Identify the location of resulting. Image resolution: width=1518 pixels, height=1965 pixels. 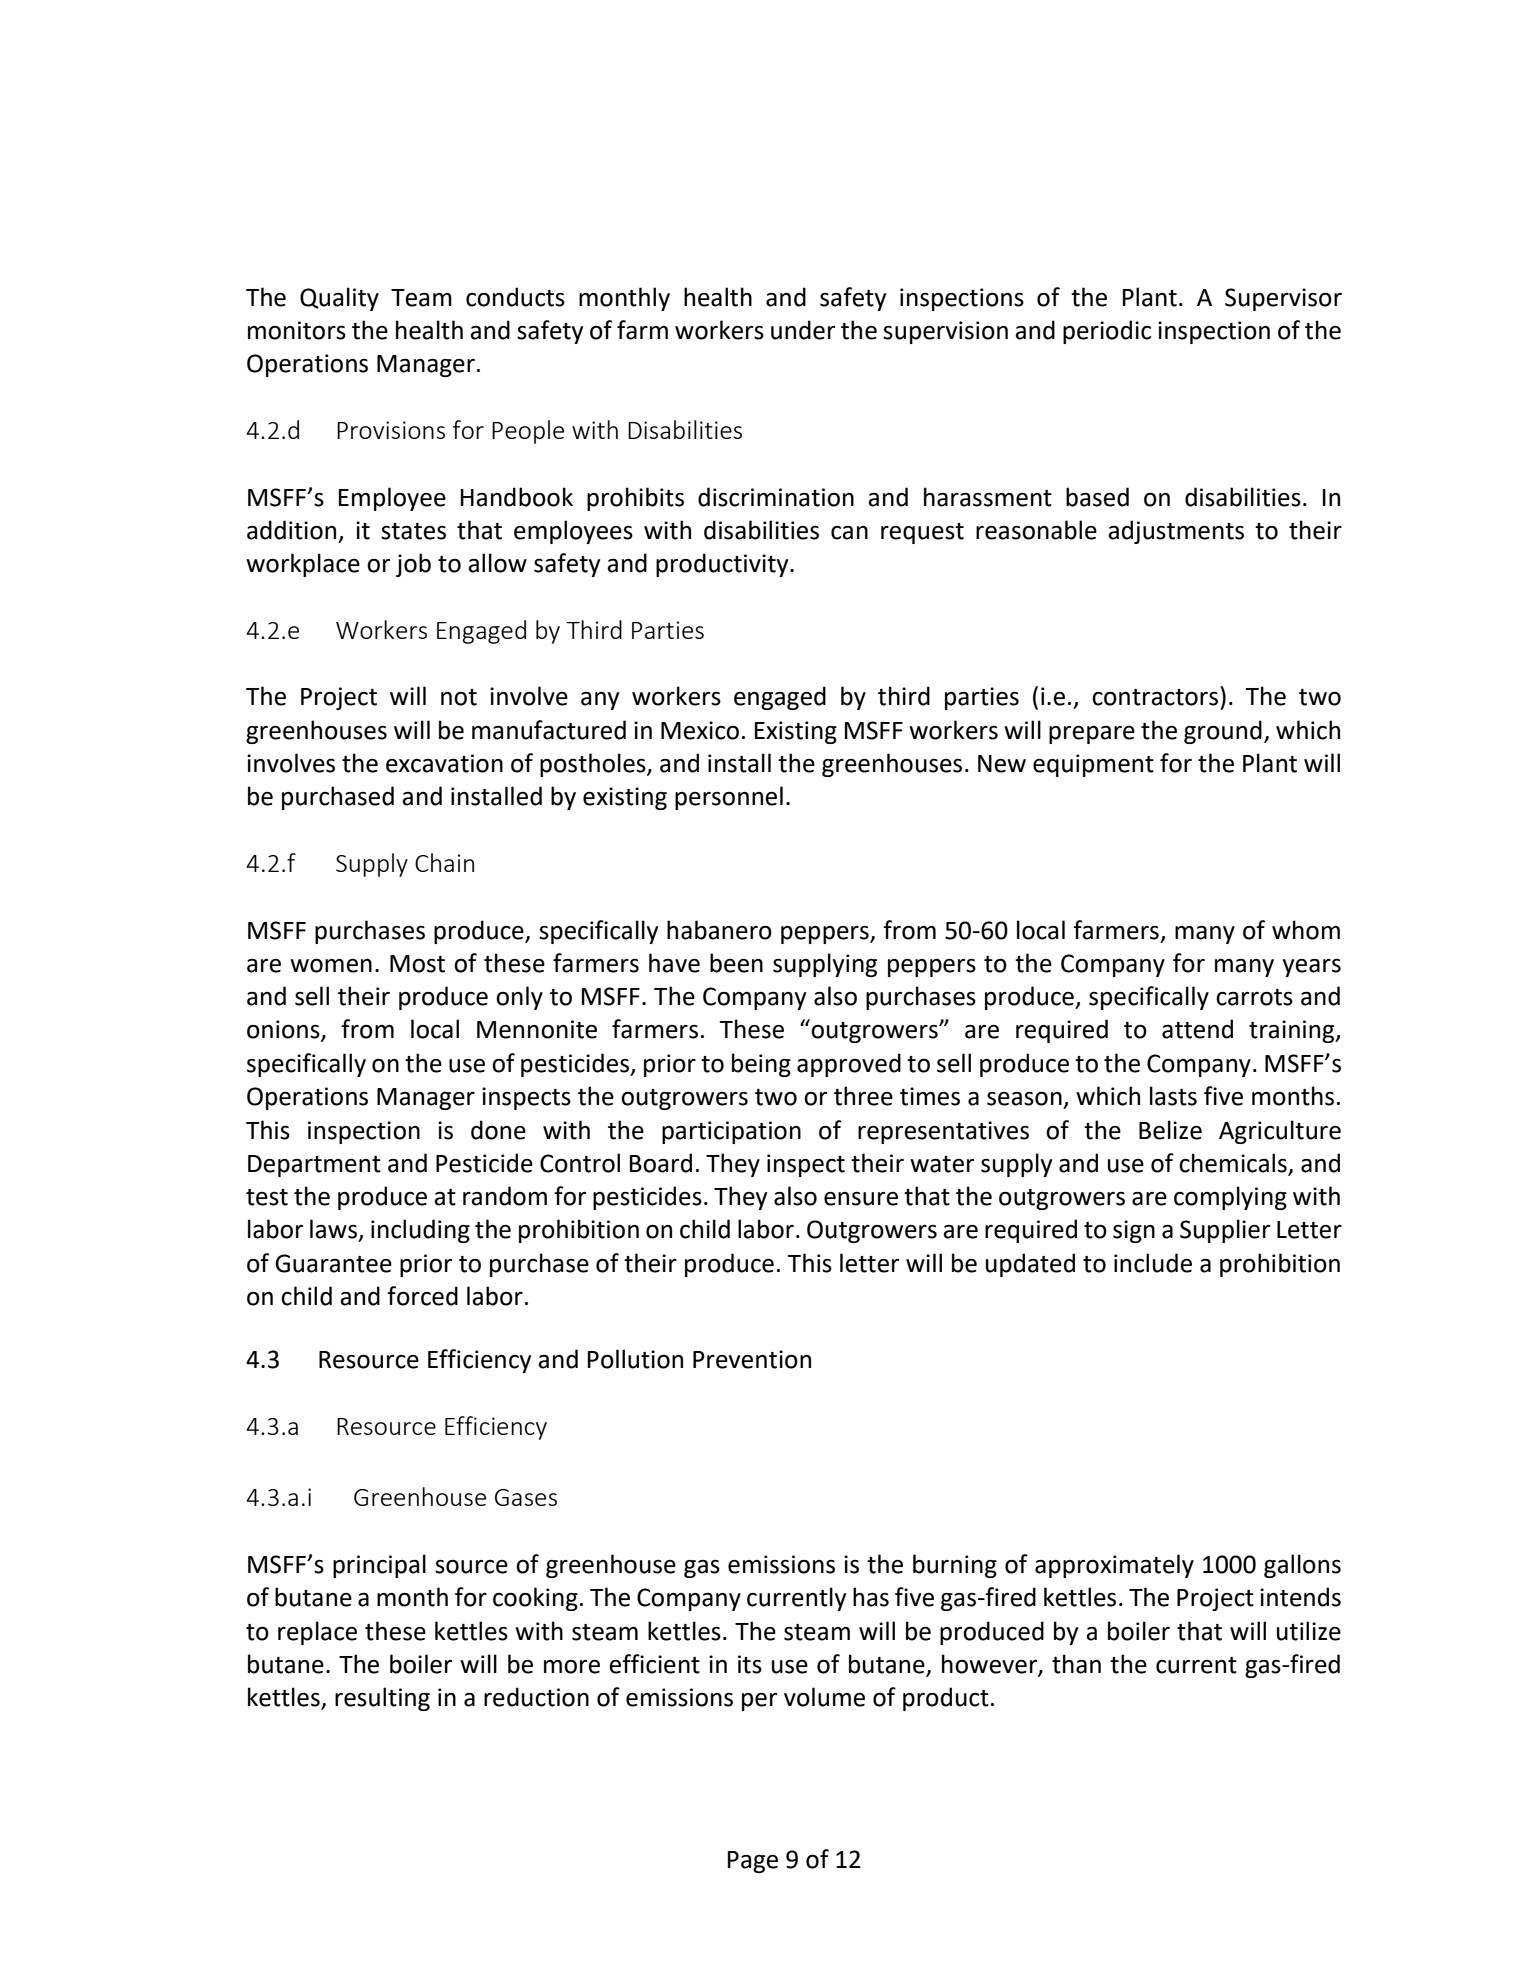
(382, 1699).
